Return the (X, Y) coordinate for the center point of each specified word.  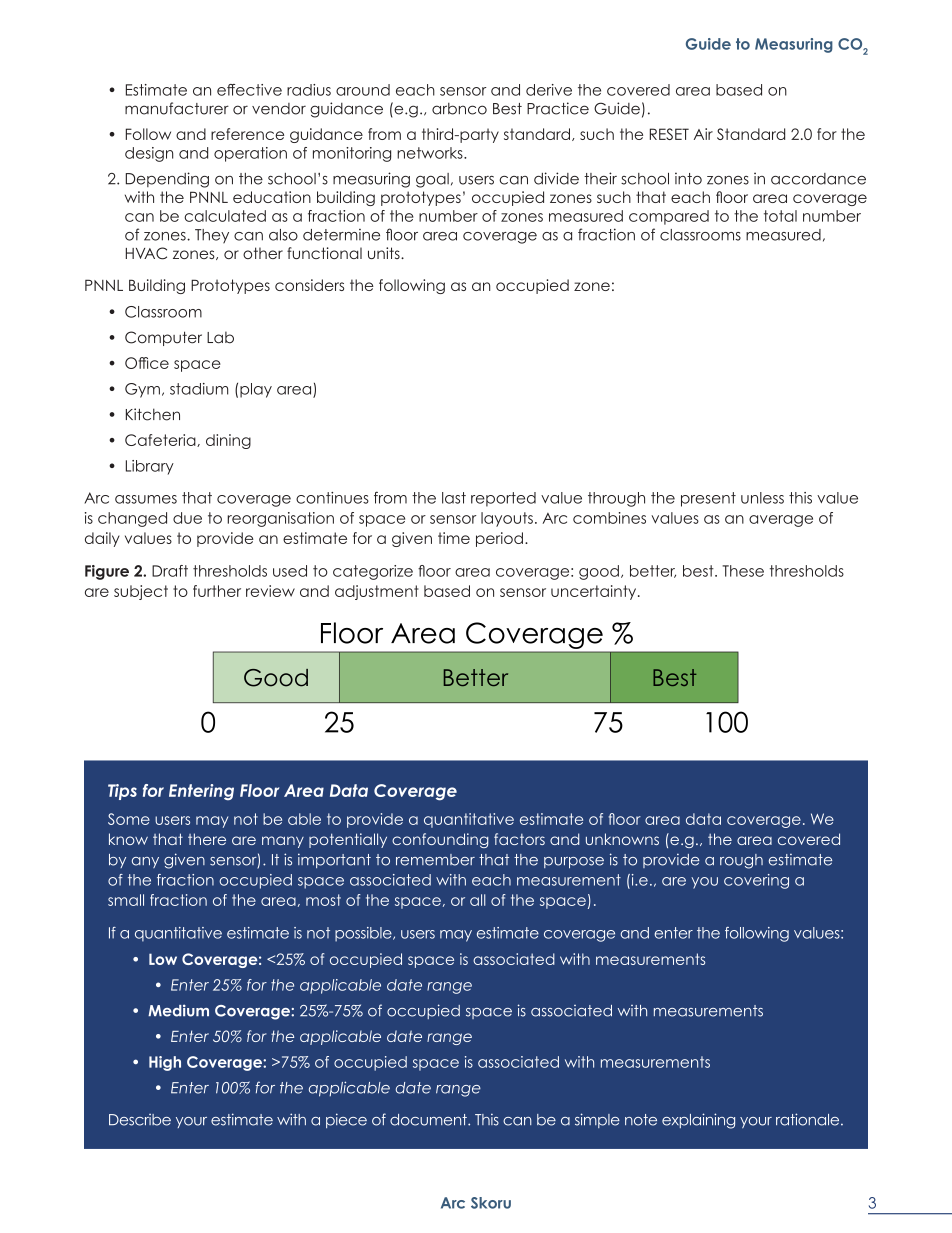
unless (762, 498)
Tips (122, 792)
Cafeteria (161, 440)
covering (756, 881)
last (454, 498)
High (165, 1063)
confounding (440, 840)
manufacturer (177, 108)
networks (431, 153)
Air (703, 134)
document (429, 1120)
